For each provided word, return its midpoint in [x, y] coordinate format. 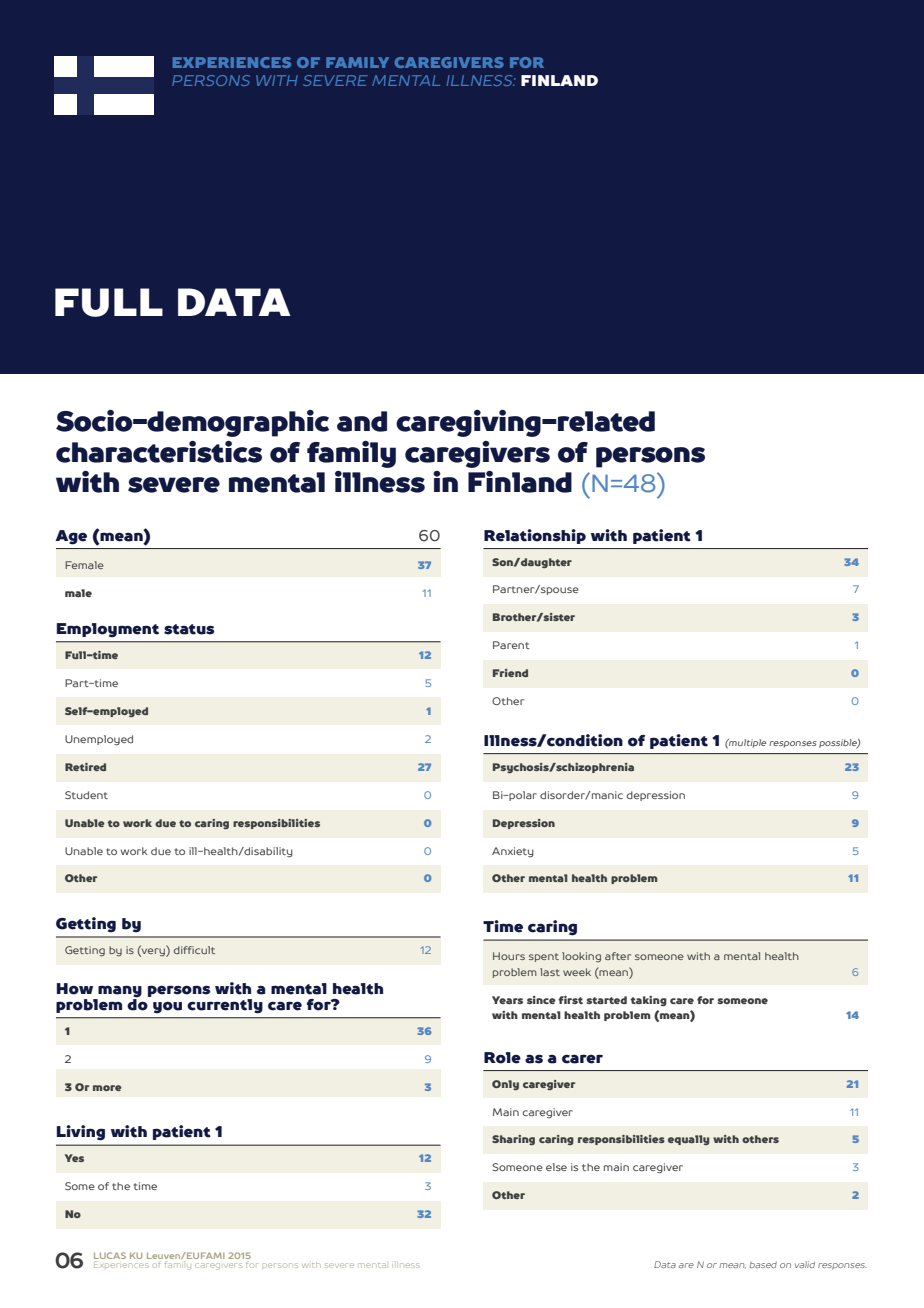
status [189, 629]
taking [648, 1001]
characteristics [159, 452]
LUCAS [110, 1257]
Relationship [535, 536]
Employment [108, 630]
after [618, 956]
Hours [509, 956]
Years [507, 1000]
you [167, 1007]
